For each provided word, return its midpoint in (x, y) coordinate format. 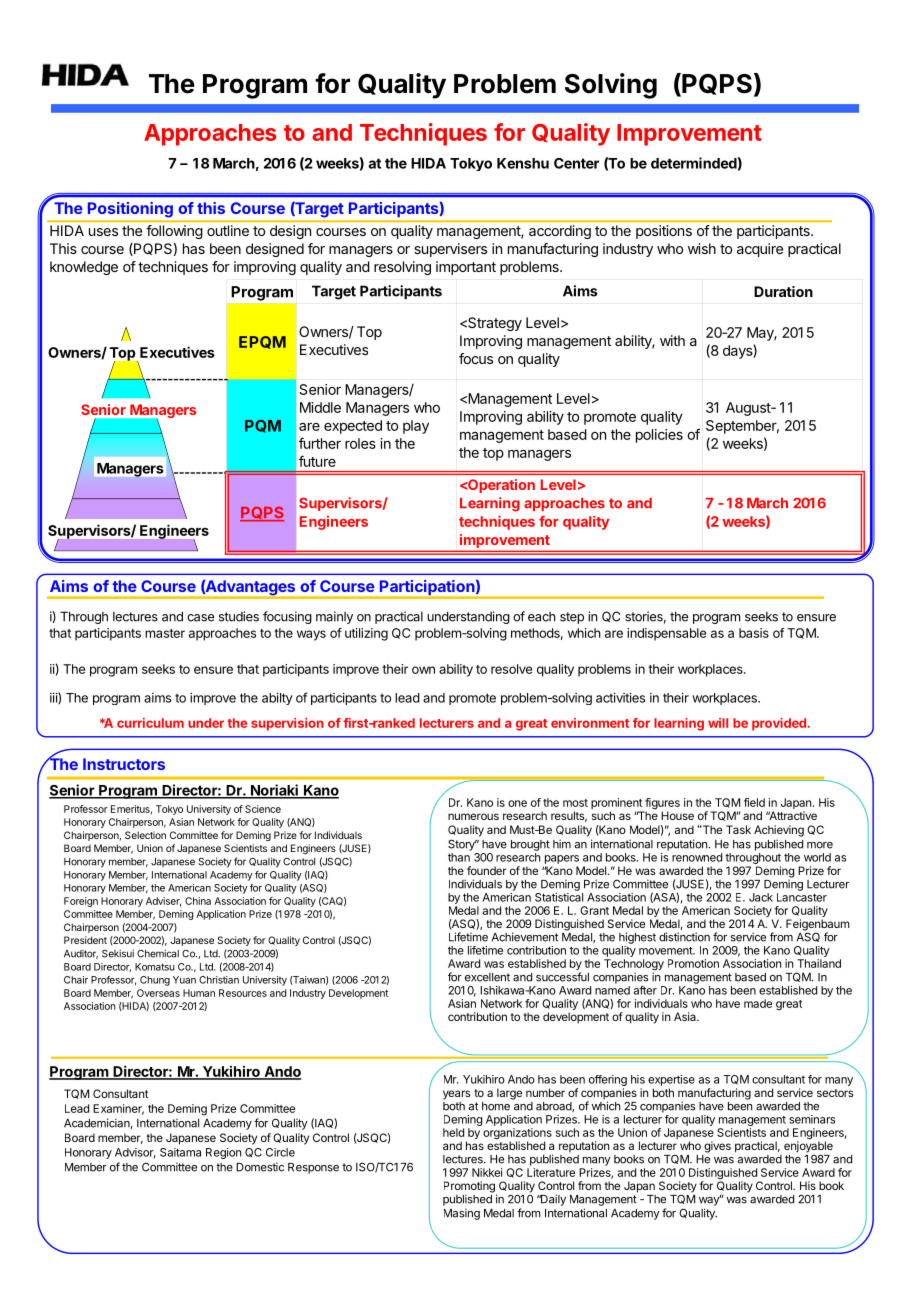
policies (659, 436)
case (200, 618)
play (416, 427)
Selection (145, 835)
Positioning (130, 209)
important (466, 268)
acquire (760, 250)
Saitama (180, 1152)
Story (462, 845)
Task (738, 829)
